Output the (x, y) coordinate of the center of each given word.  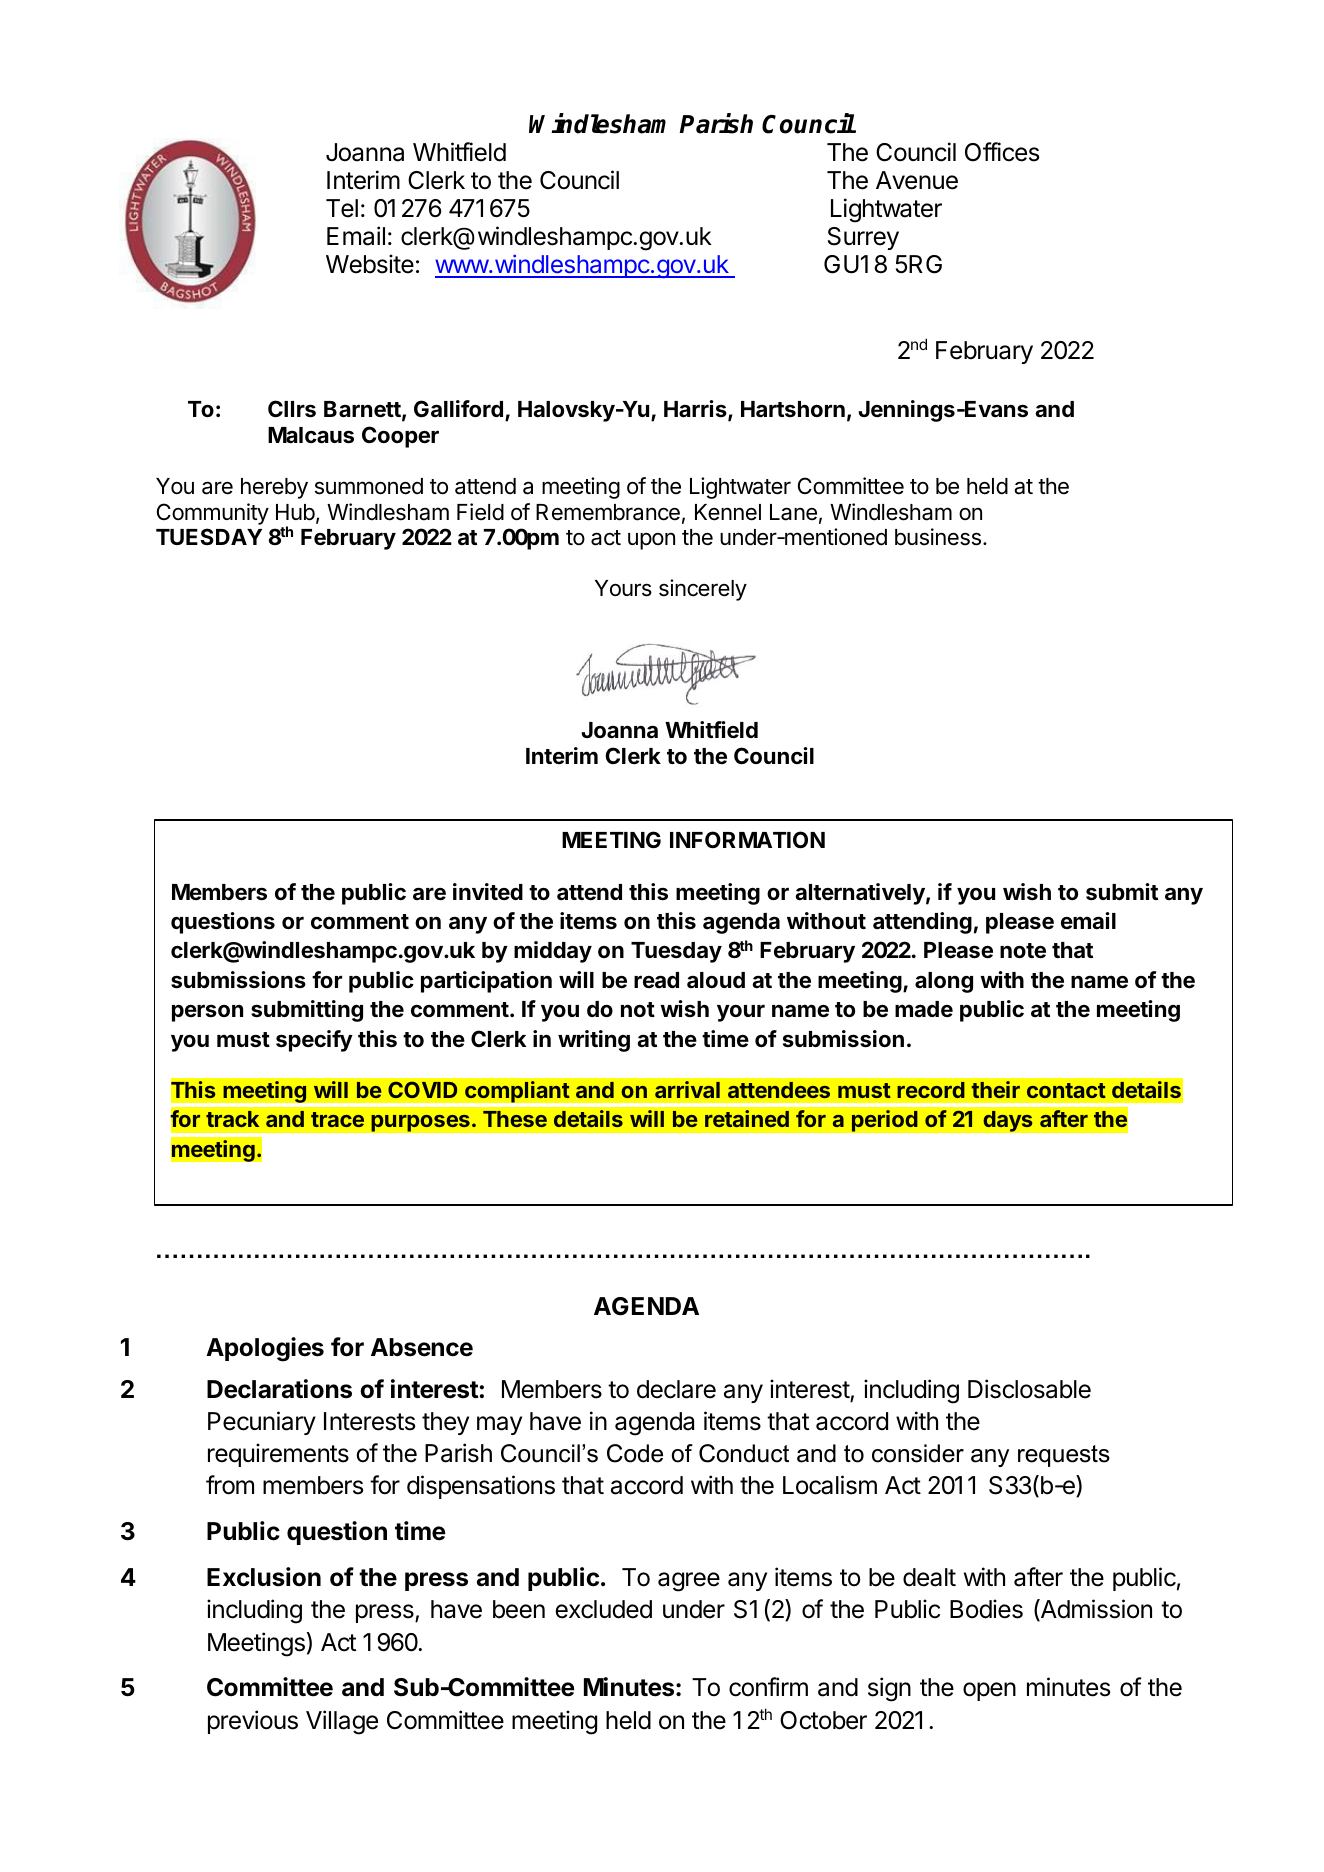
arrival (687, 1089)
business (938, 537)
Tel (342, 208)
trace (337, 1119)
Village (342, 1722)
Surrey (863, 238)
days (1008, 1121)
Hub (295, 512)
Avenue (917, 180)
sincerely (703, 590)
